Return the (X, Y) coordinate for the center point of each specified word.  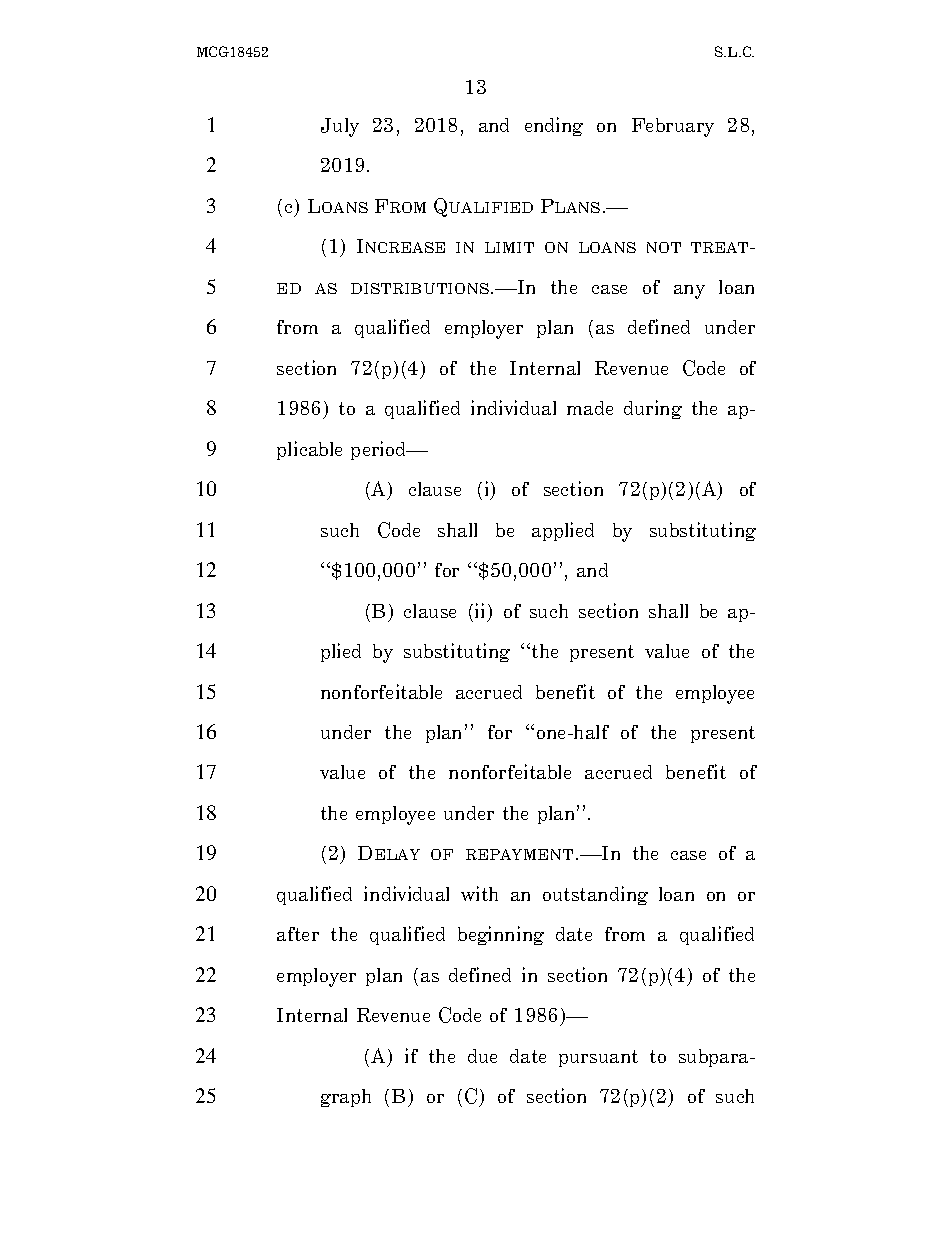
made (590, 408)
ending (554, 126)
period (380, 450)
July (340, 127)
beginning (501, 935)
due (482, 1056)
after (298, 934)
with (479, 893)
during (653, 409)
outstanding (595, 895)
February (673, 127)
